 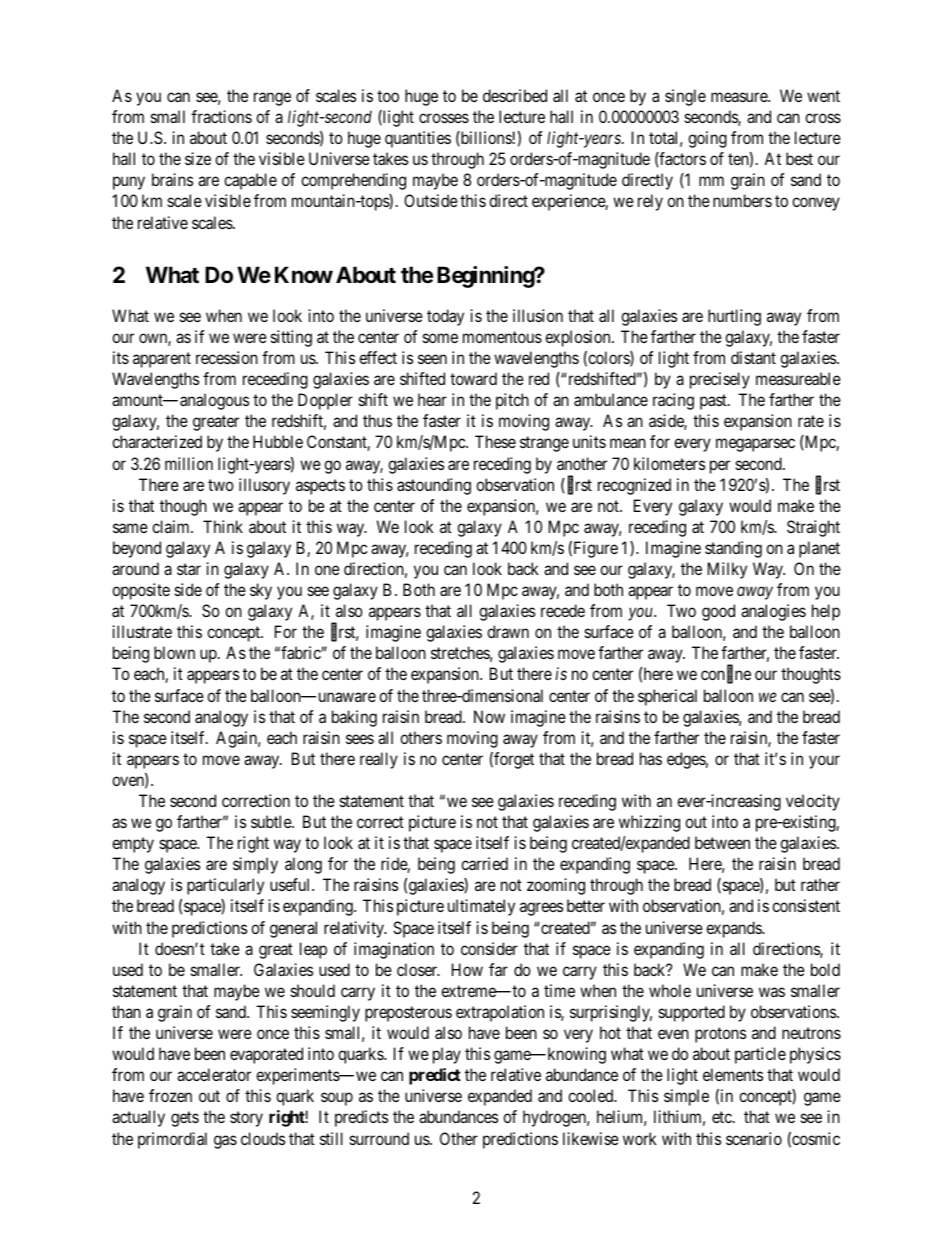 I want to click on fractions, so click(x=221, y=116).
